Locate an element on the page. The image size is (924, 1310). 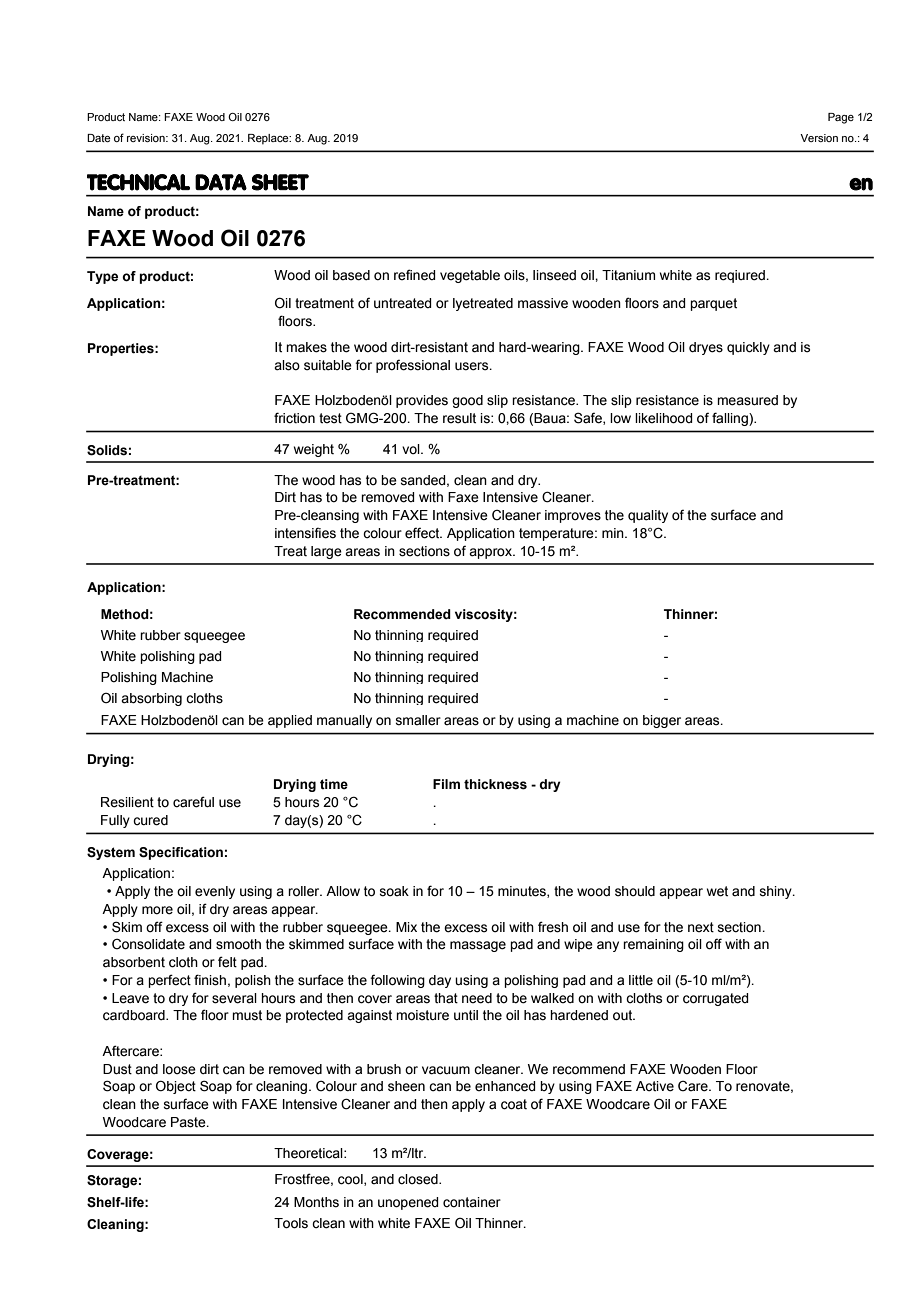
smaller is located at coordinates (418, 720).
